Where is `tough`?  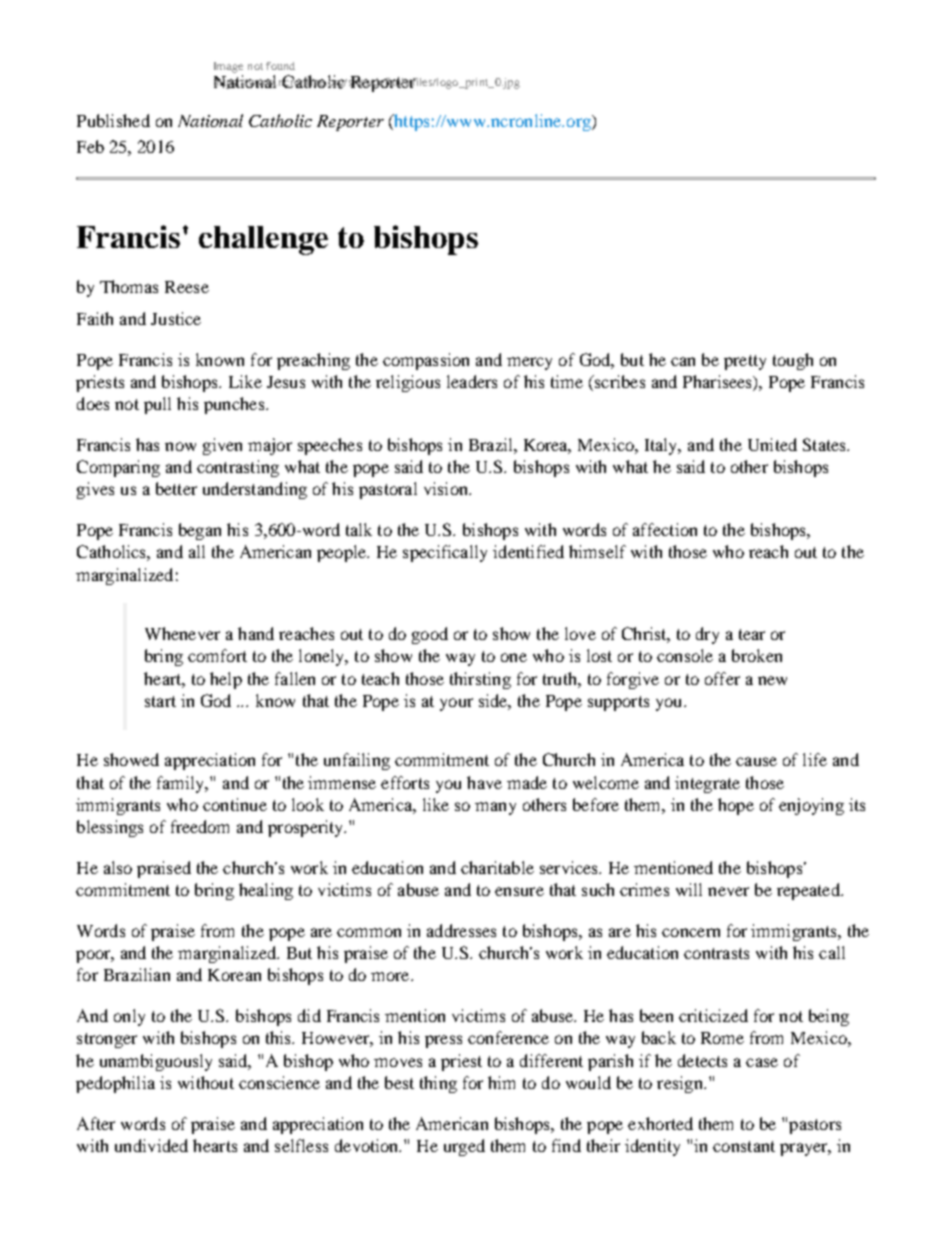
tough is located at coordinates (793, 361).
